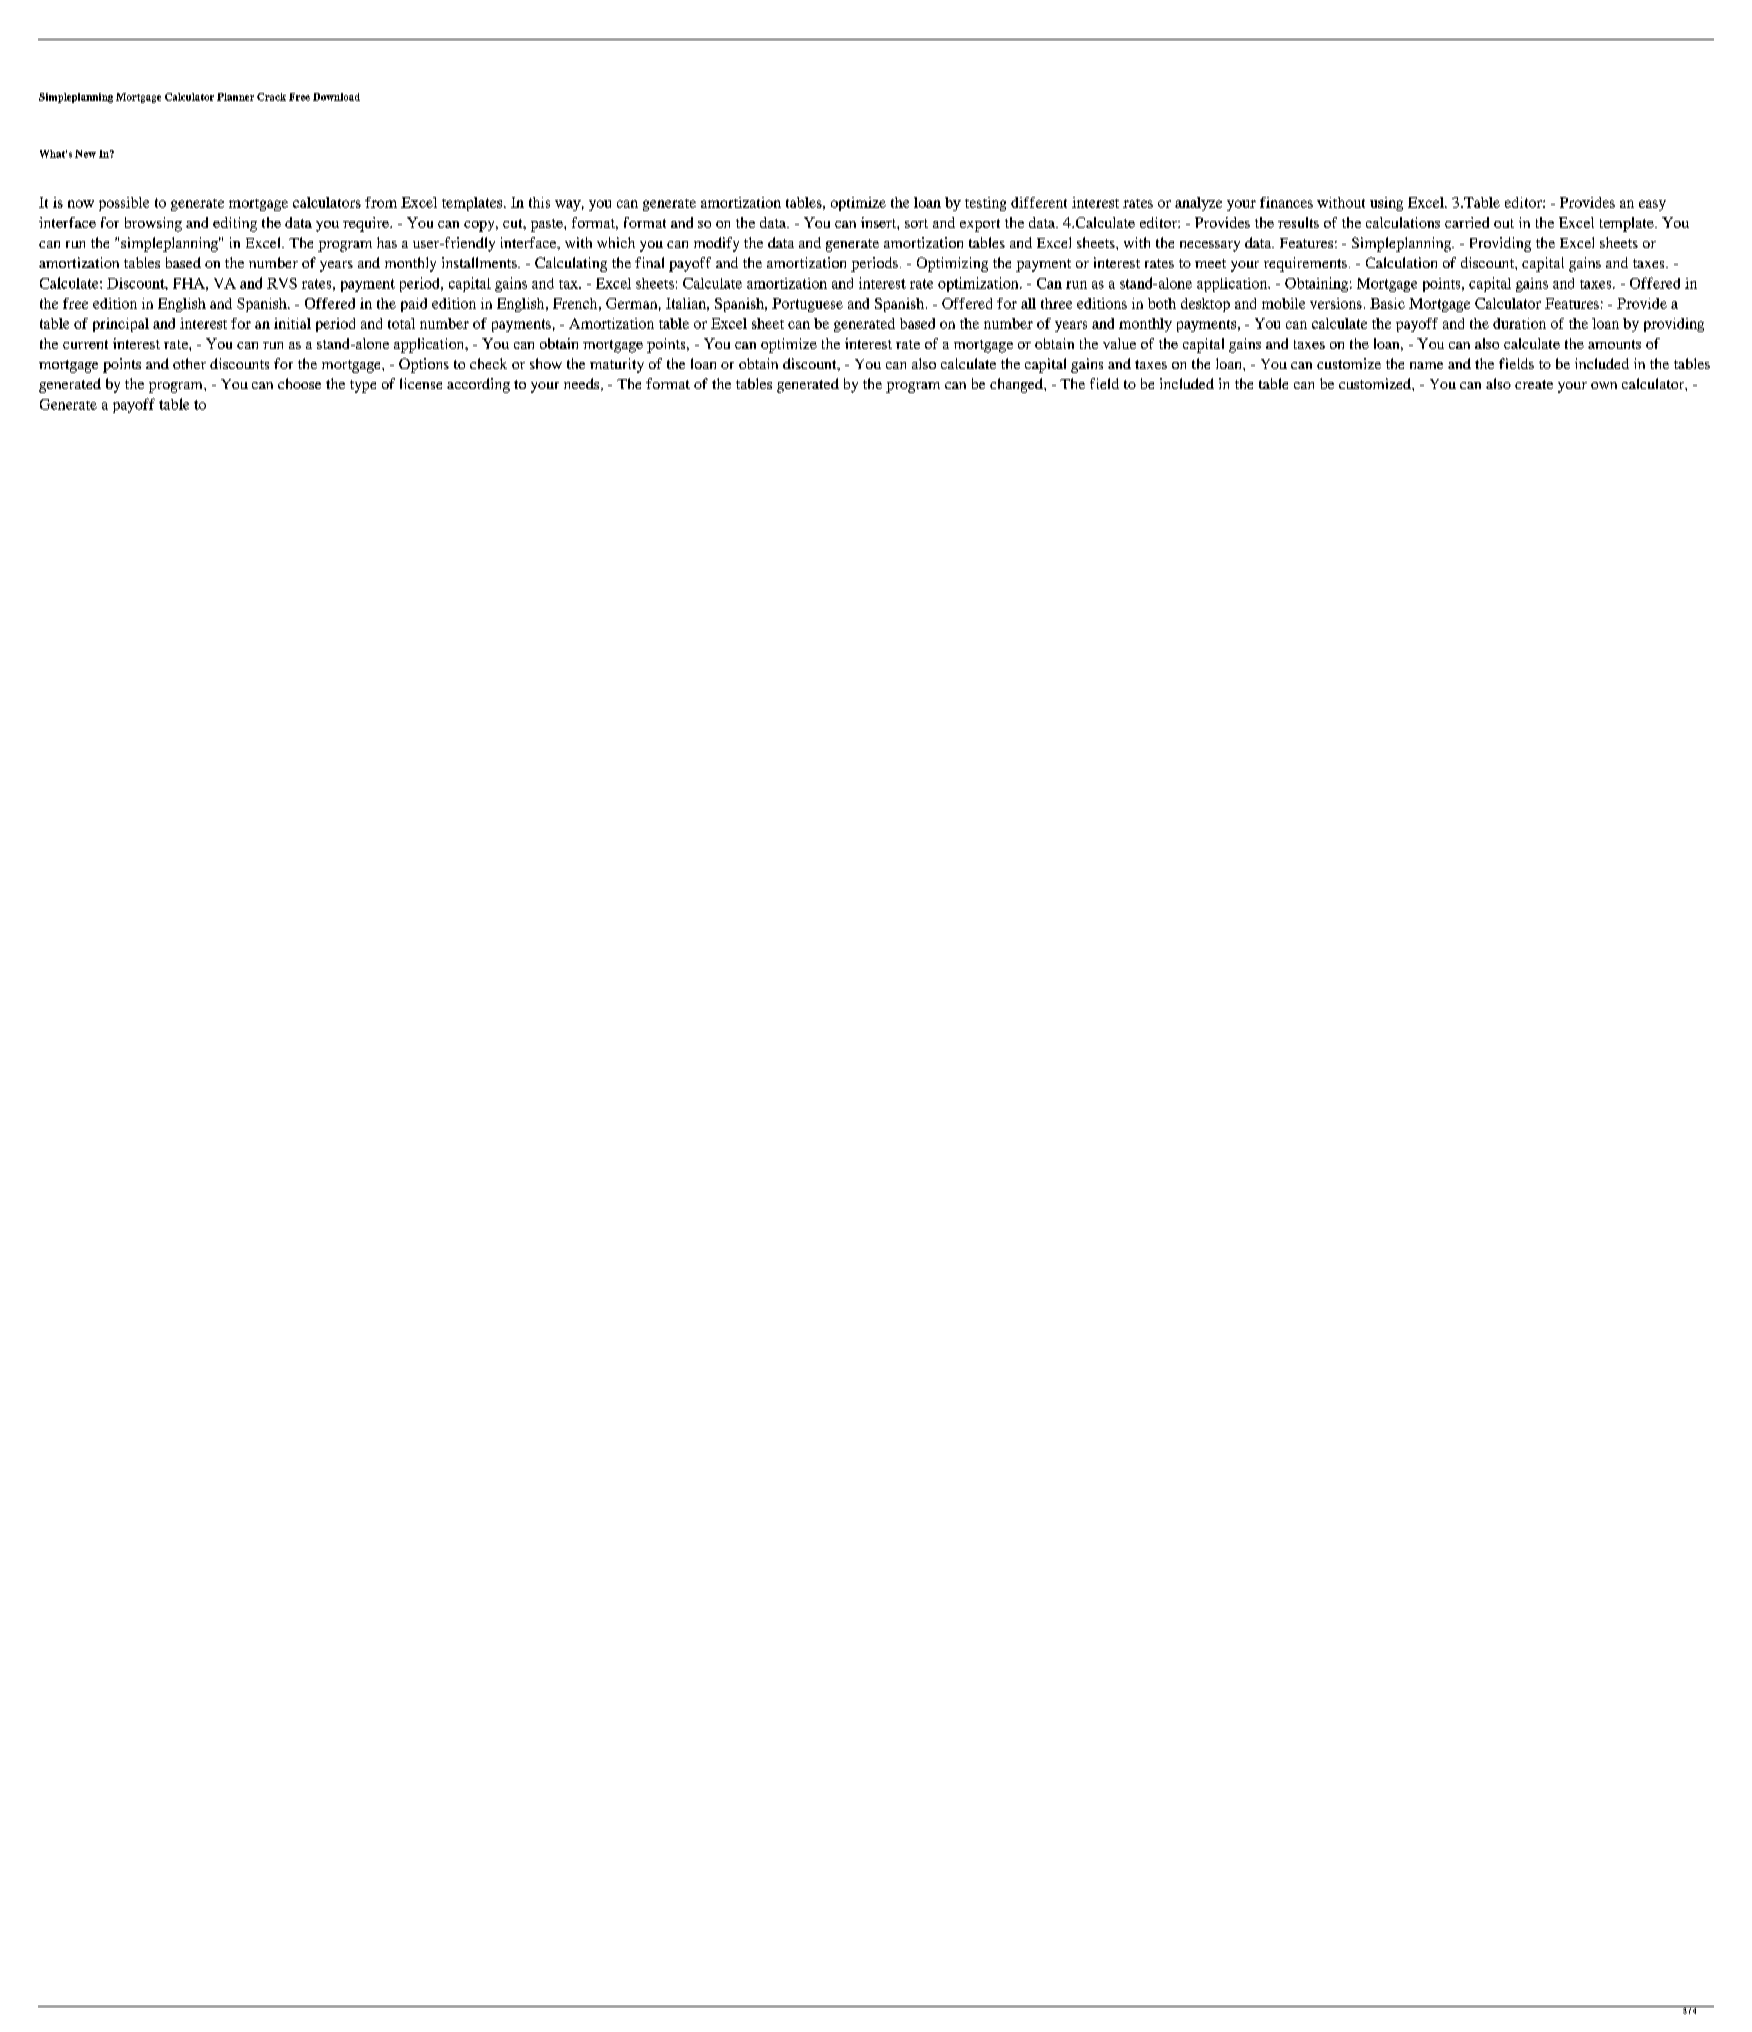 The image size is (1752, 2032). What do you see at coordinates (282, 283) in the image?
I see `RVS` at bounding box center [282, 283].
